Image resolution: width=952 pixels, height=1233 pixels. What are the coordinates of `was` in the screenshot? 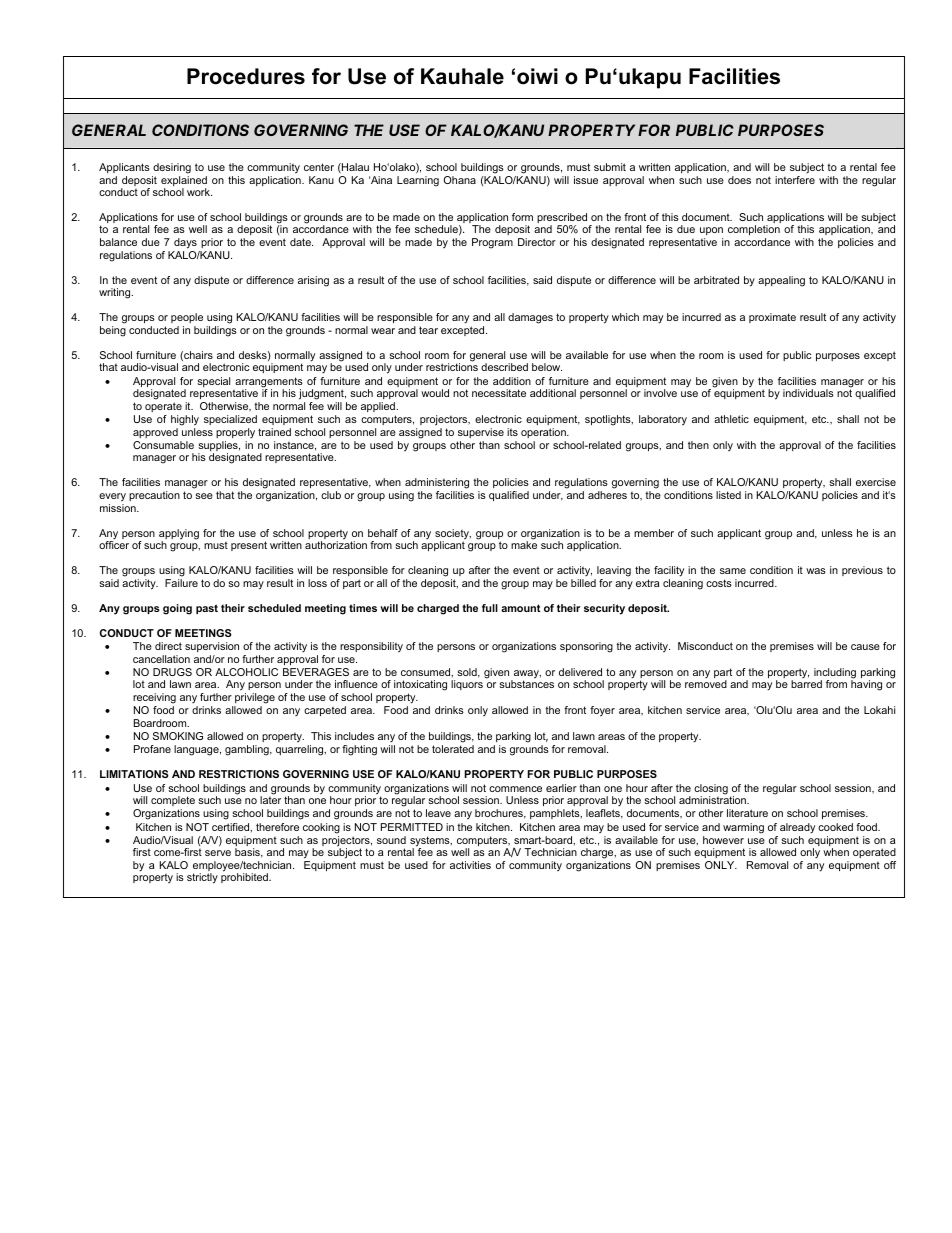 It's located at (816, 571).
